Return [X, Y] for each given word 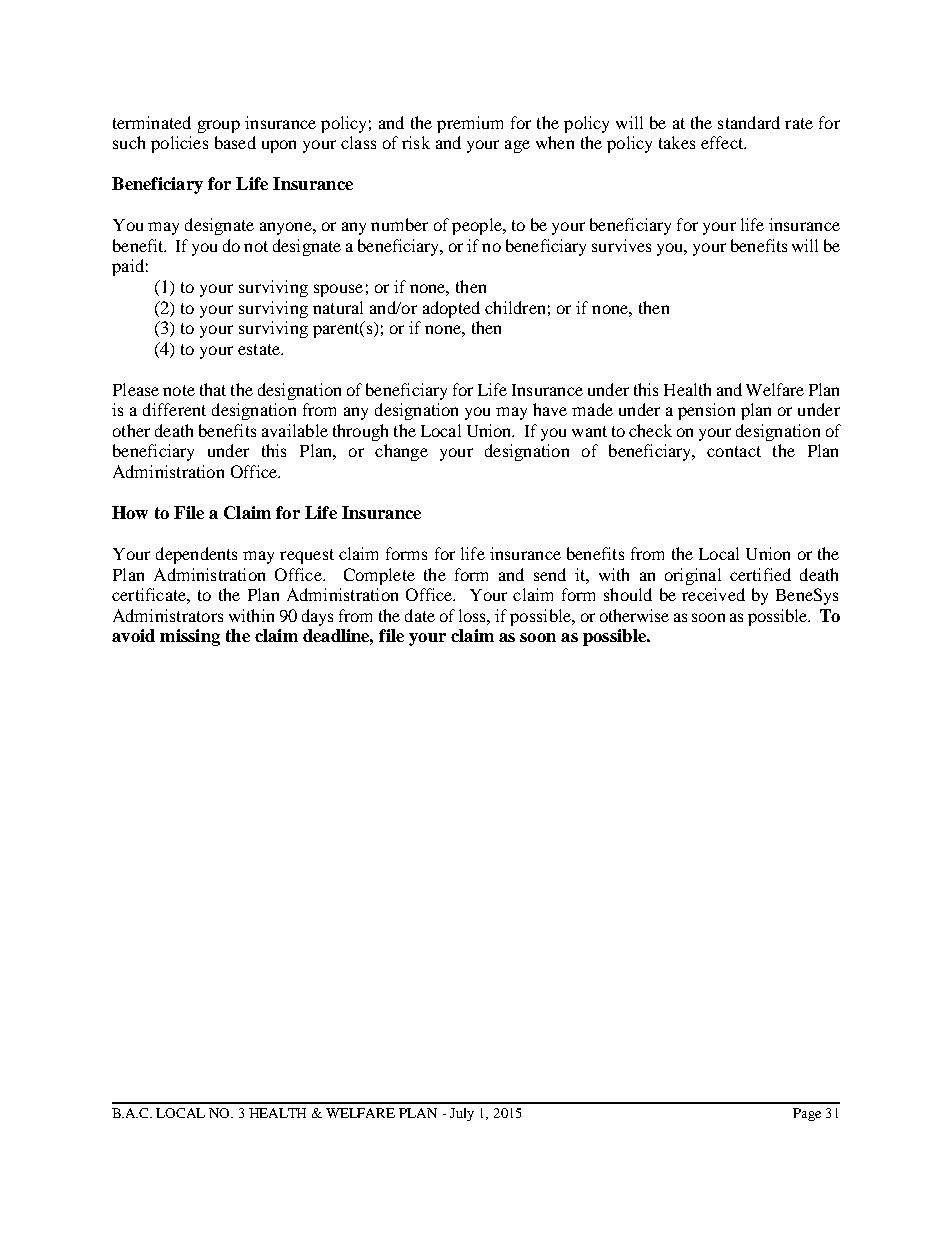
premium [470, 124]
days [317, 617]
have [550, 409]
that [213, 389]
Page [807, 1114]
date [420, 615]
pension [706, 411]
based [235, 142]
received [713, 594]
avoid [133, 635]
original [693, 576]
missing [190, 637]
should [628, 594]
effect [723, 142]
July [462, 1114]
